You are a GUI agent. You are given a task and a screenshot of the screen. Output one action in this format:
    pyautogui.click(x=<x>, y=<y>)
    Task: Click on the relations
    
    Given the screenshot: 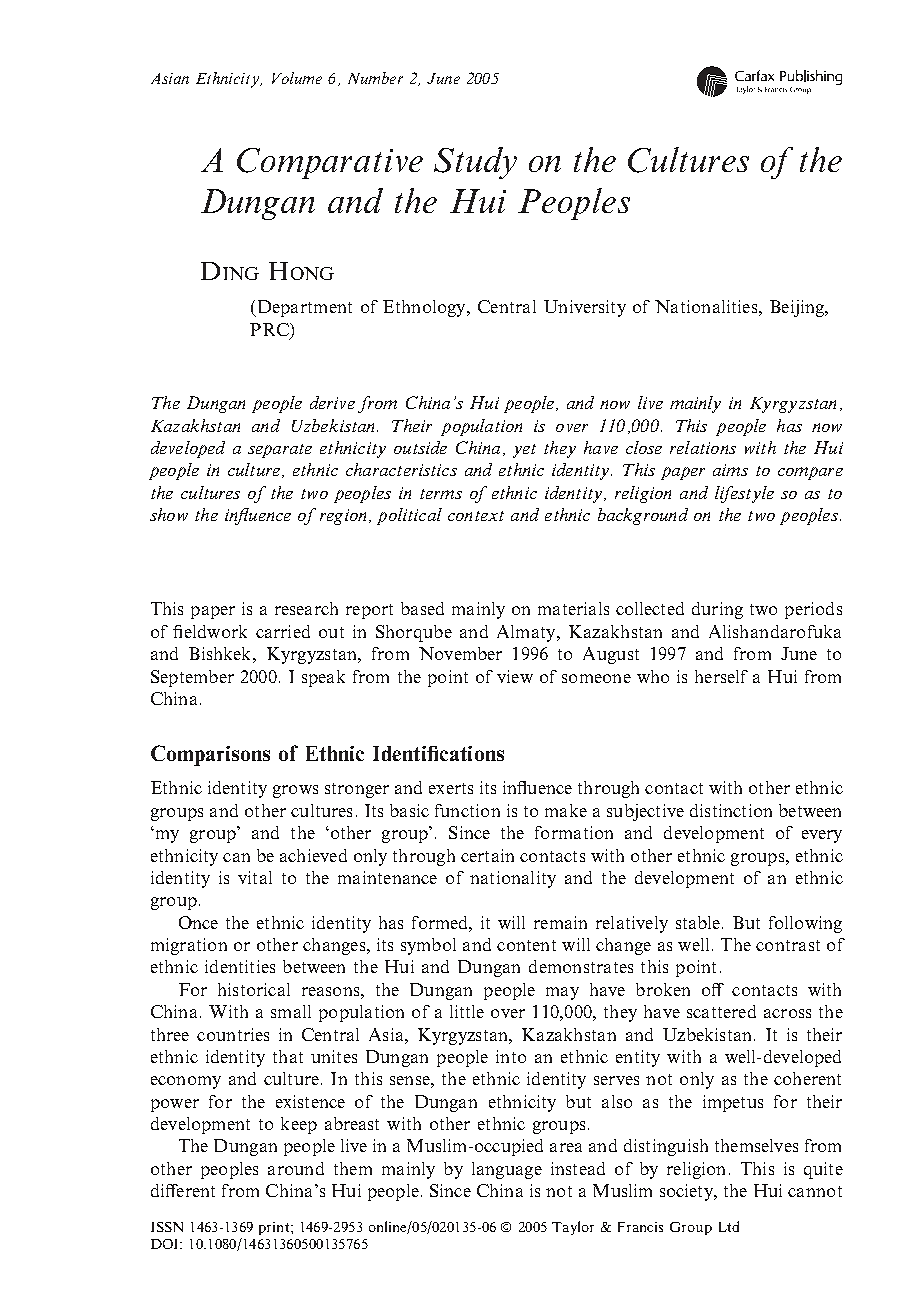 What is the action you would take?
    pyautogui.click(x=703, y=447)
